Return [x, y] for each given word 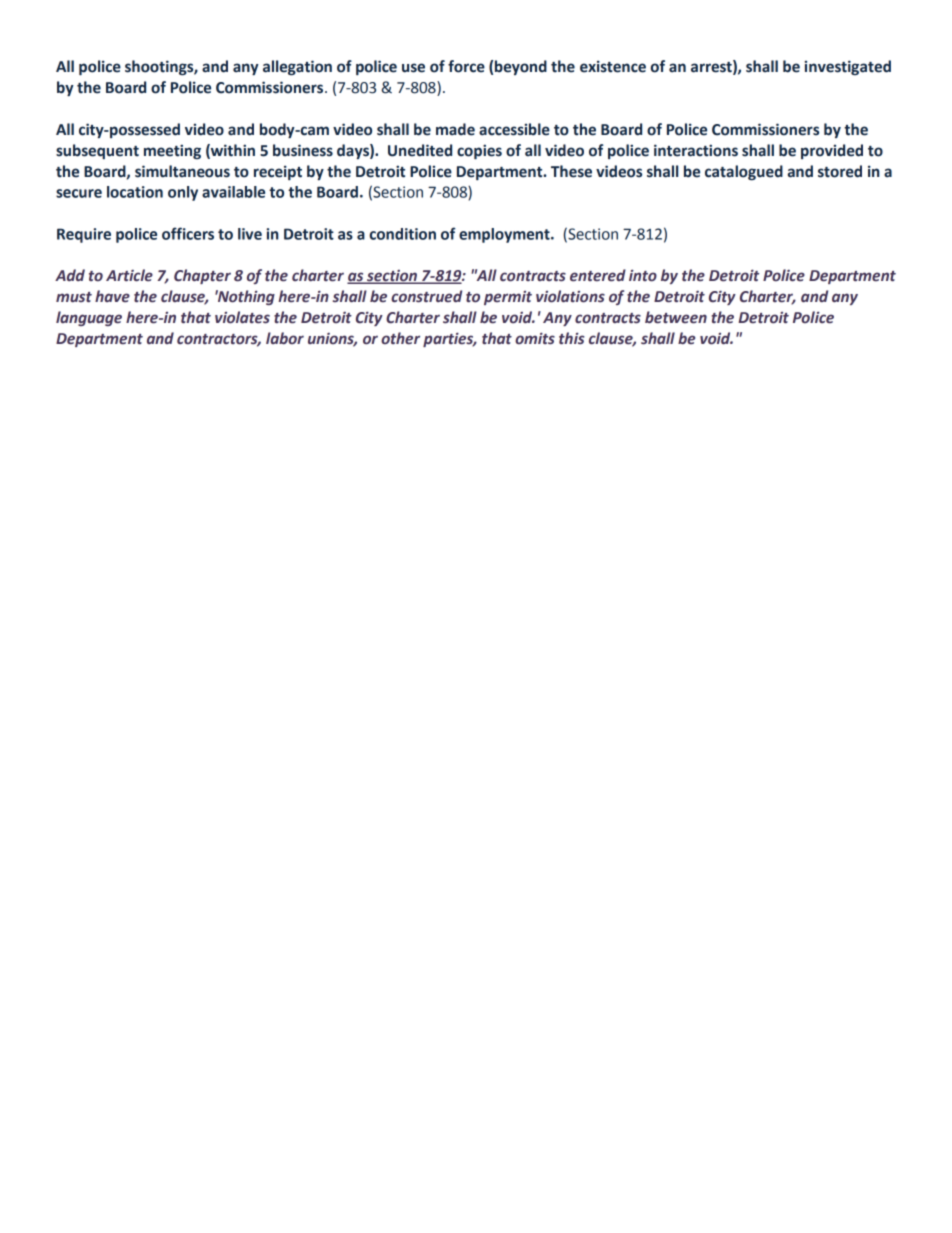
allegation [297, 68]
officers [188, 233]
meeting [172, 151]
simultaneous [182, 171]
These [571, 171]
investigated [847, 67]
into [643, 275]
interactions [696, 150]
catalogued [744, 173]
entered [598, 275]
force [466, 66]
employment [505, 235]
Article [129, 275]
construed [426, 296]
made [455, 129]
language [89, 318]
